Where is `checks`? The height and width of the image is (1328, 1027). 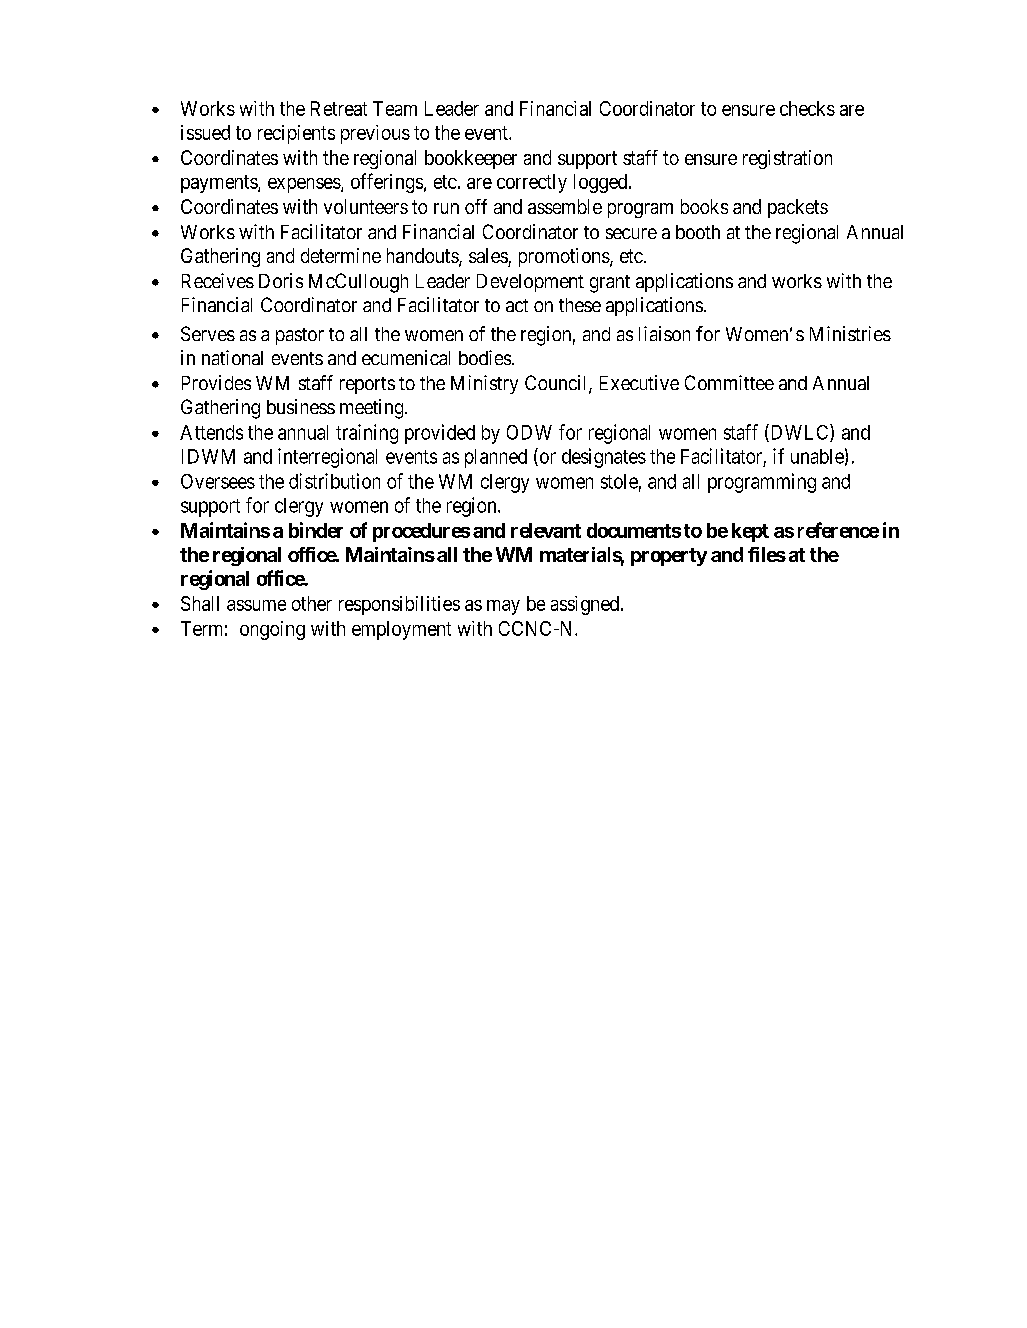
checks is located at coordinates (807, 108).
